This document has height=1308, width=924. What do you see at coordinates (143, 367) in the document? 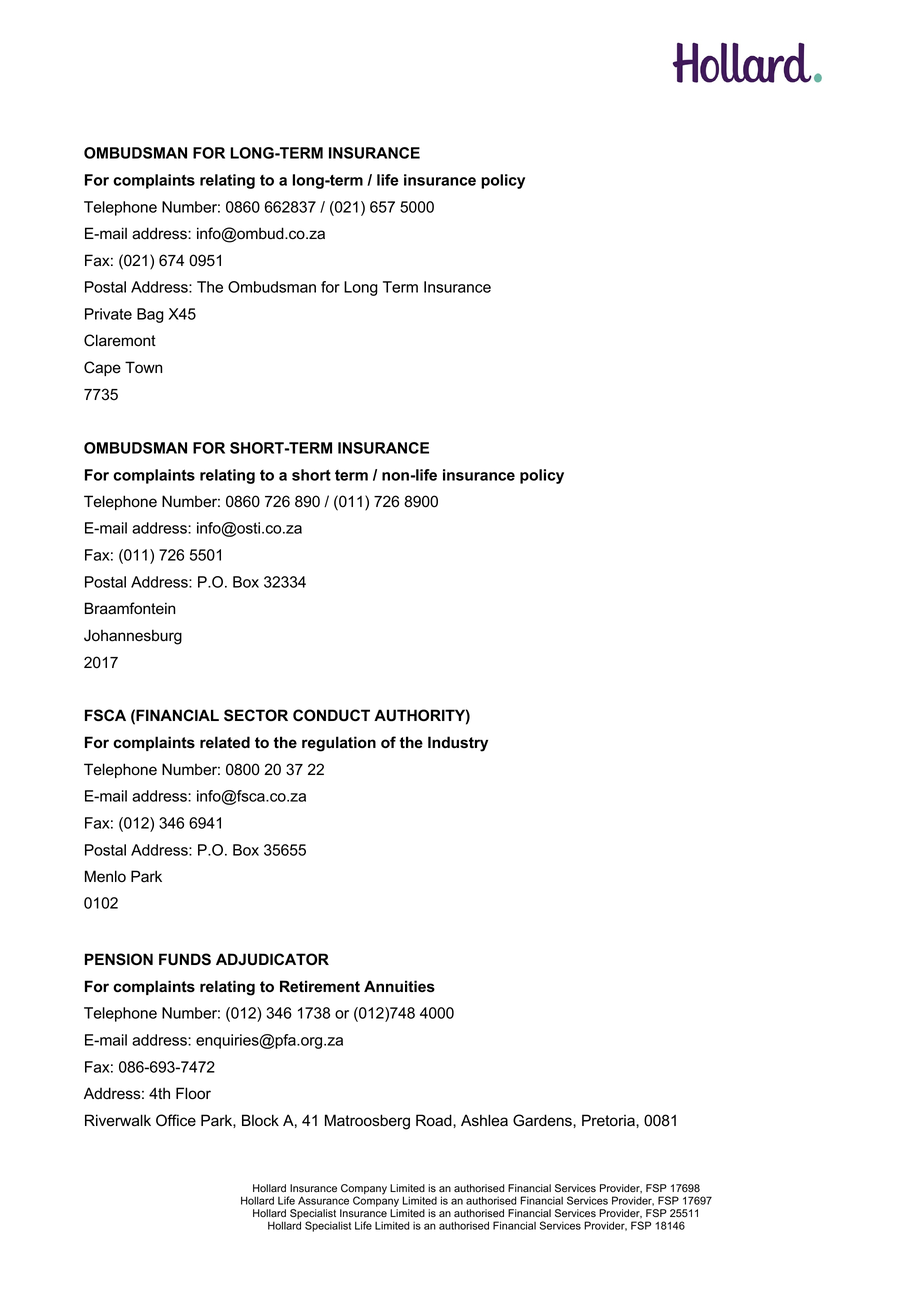
I see `Town` at bounding box center [143, 367].
